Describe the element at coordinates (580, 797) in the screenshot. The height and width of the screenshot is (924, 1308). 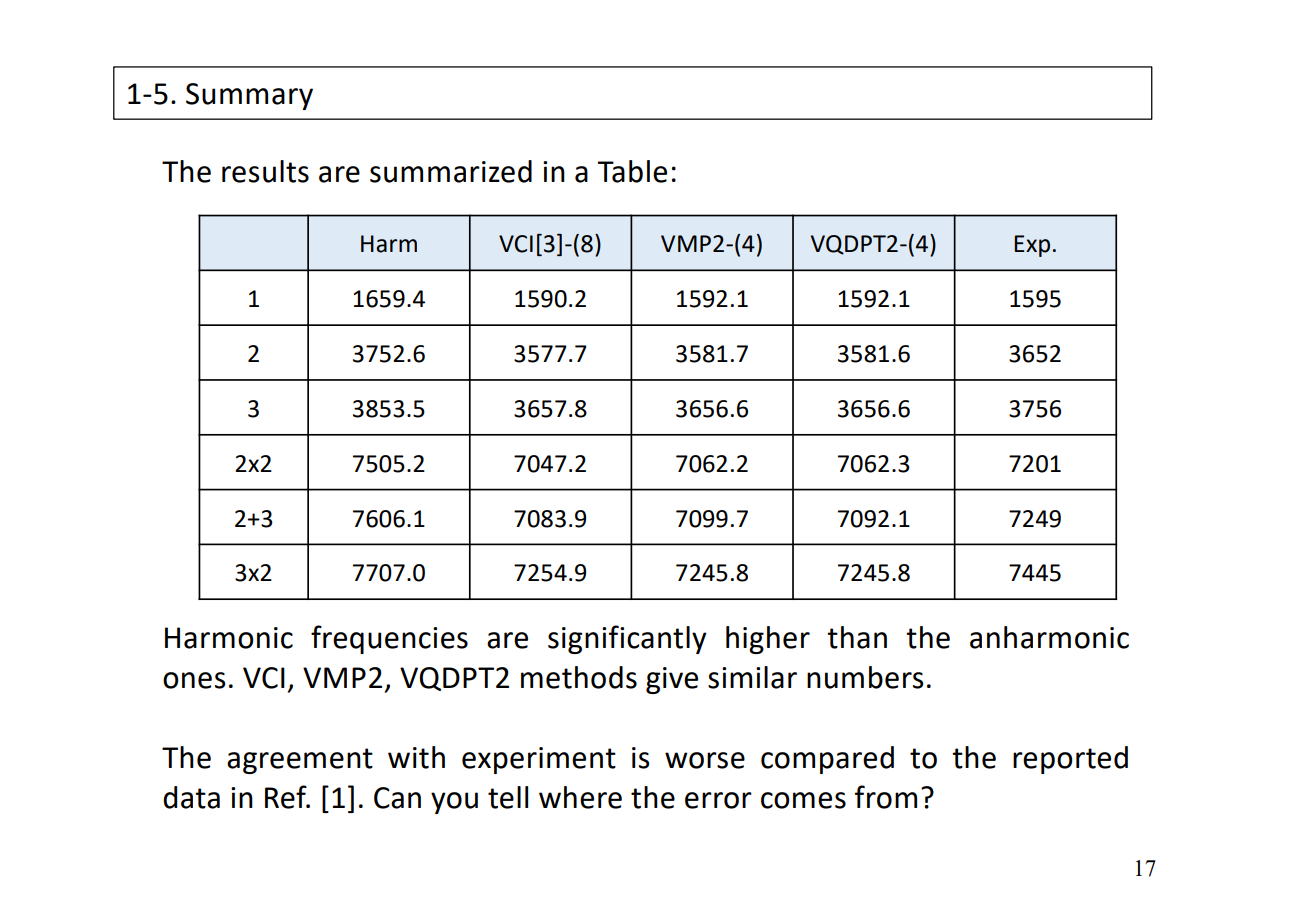
I see `where` at that location.
